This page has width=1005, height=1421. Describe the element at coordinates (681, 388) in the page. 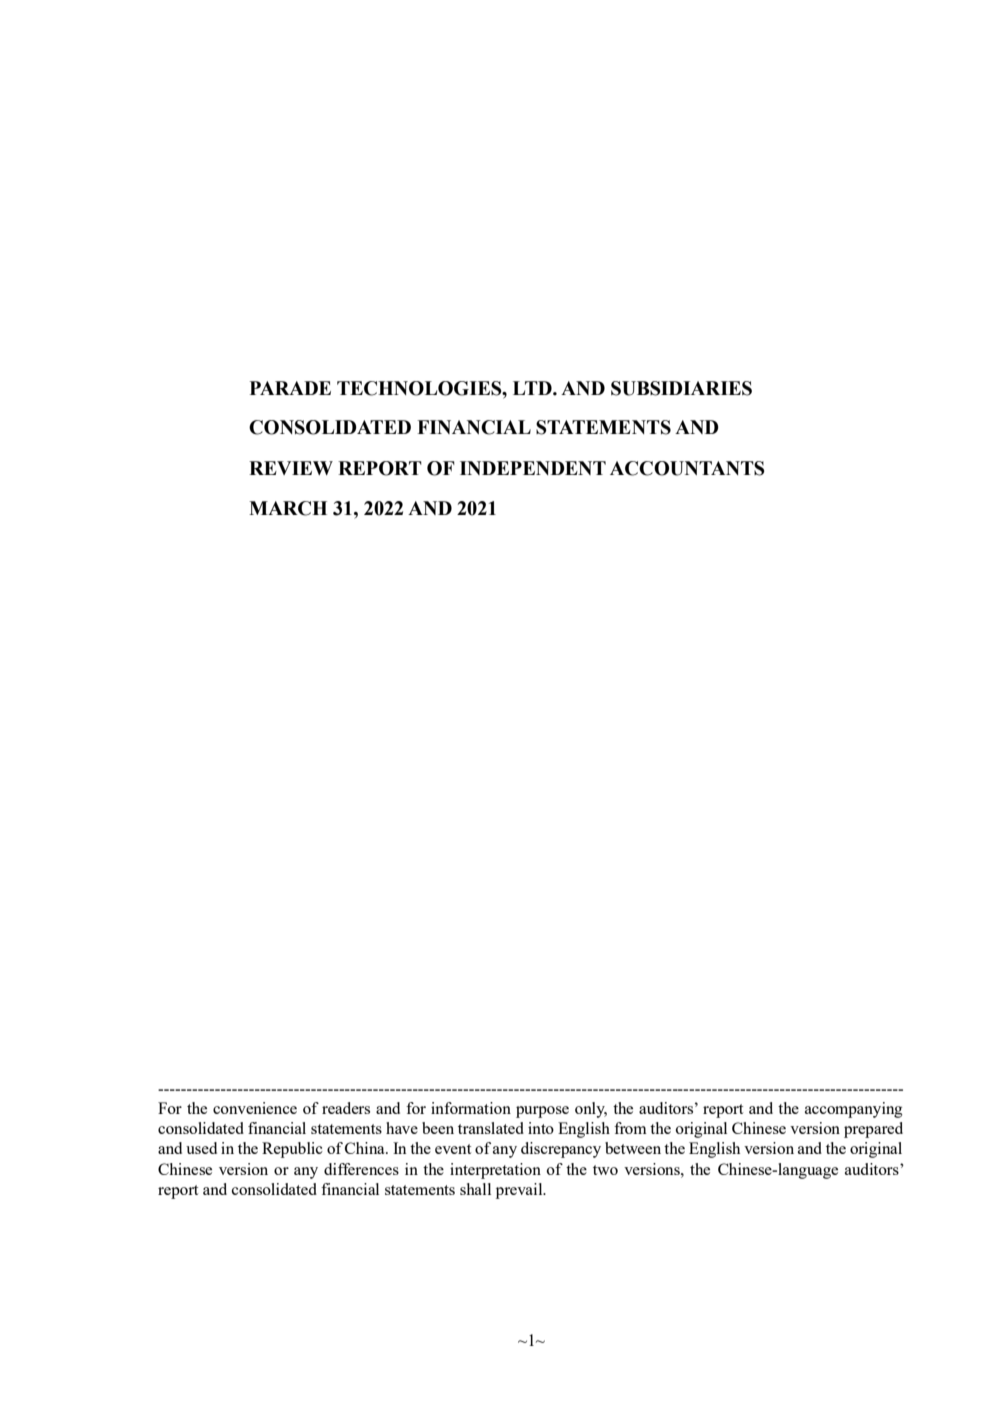

I see `SUBSIDIARIES` at that location.
